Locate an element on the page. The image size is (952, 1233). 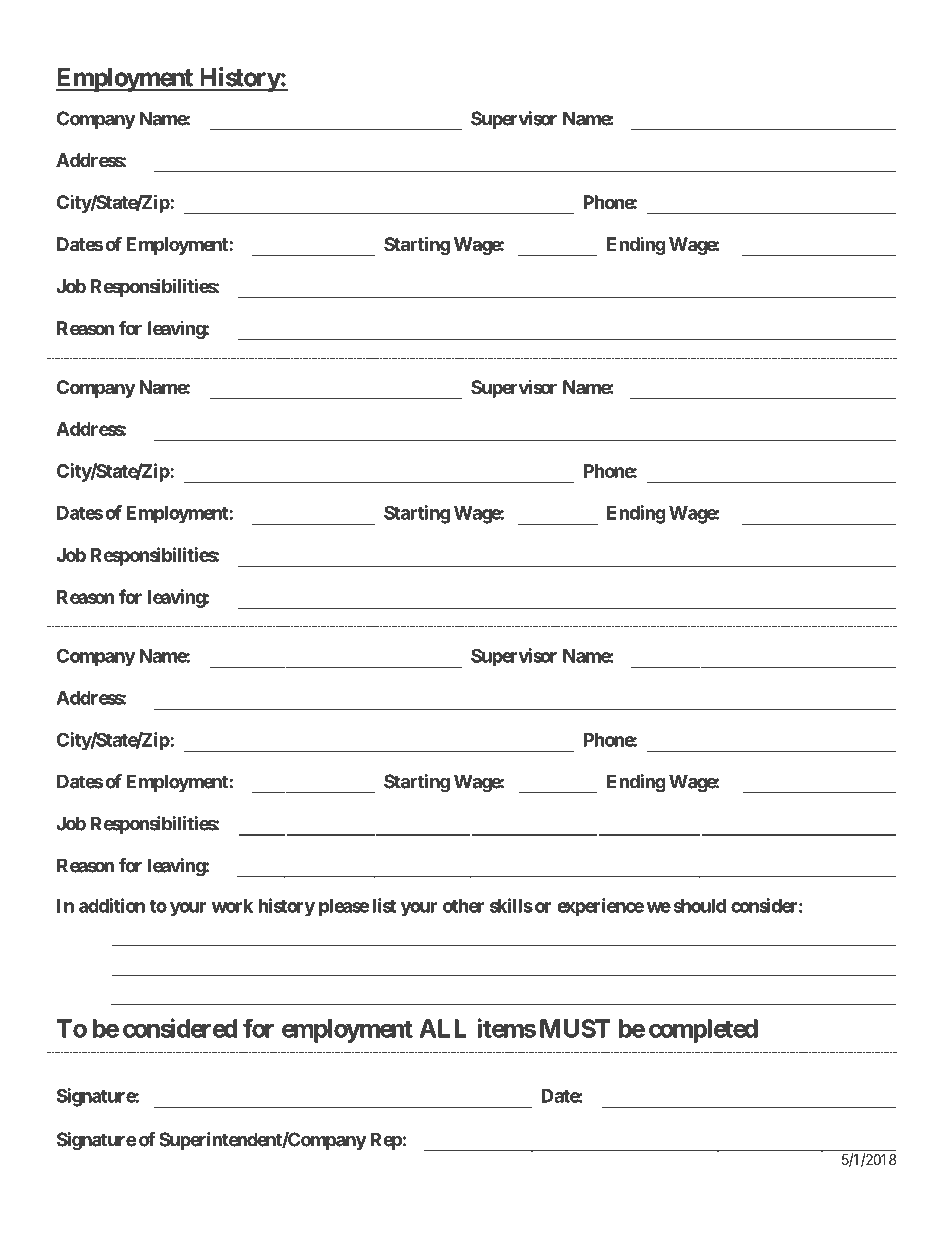
should is located at coordinates (700, 906).
